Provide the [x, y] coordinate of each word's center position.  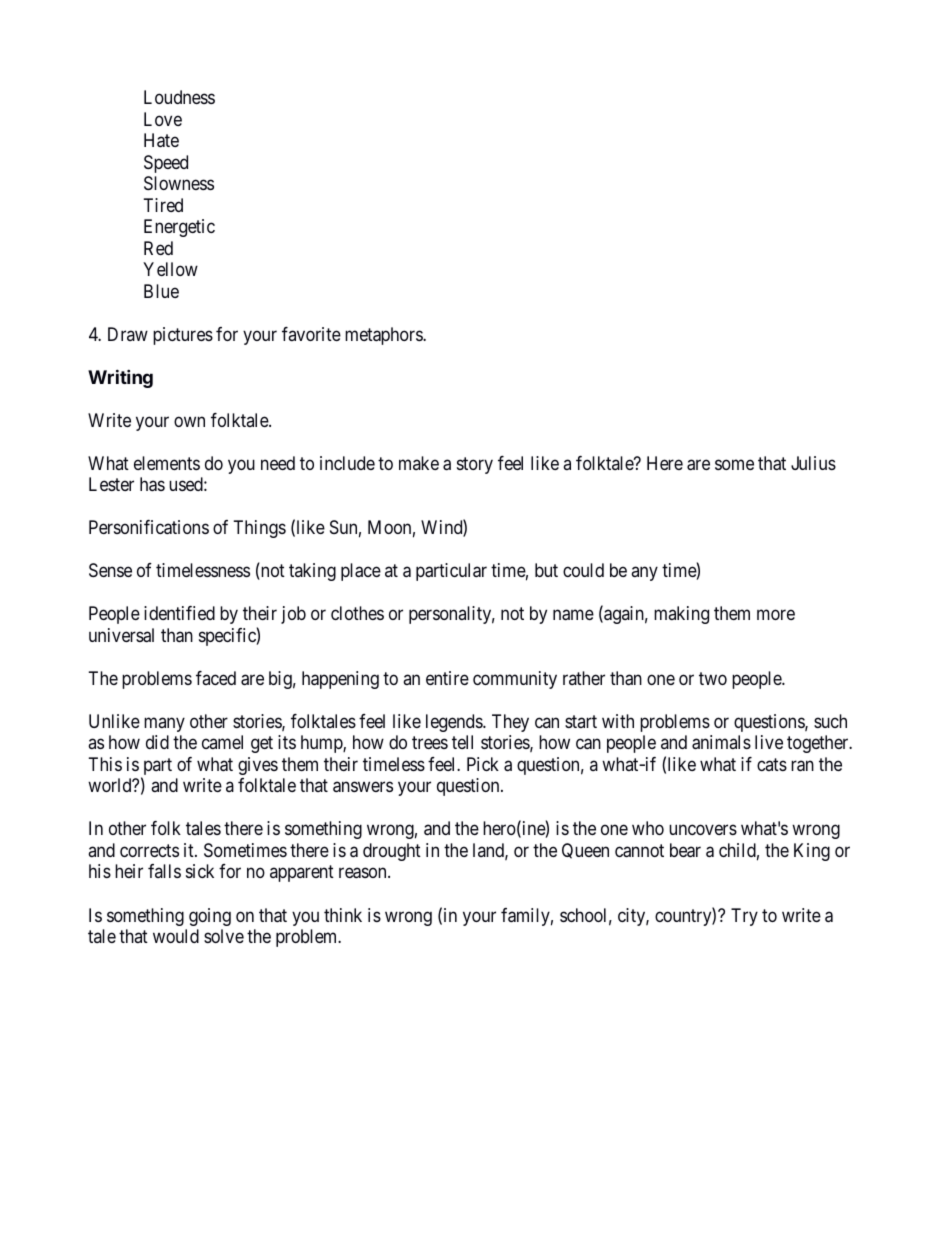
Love [163, 119]
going [210, 917]
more [776, 615]
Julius [813, 463]
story [475, 465]
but [546, 570]
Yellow [170, 269]
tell [462, 742]
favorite [311, 334]
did [157, 742]
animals [721, 742]
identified [179, 613]
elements [167, 463]
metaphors [384, 336]
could [583, 570]
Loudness [179, 97]
